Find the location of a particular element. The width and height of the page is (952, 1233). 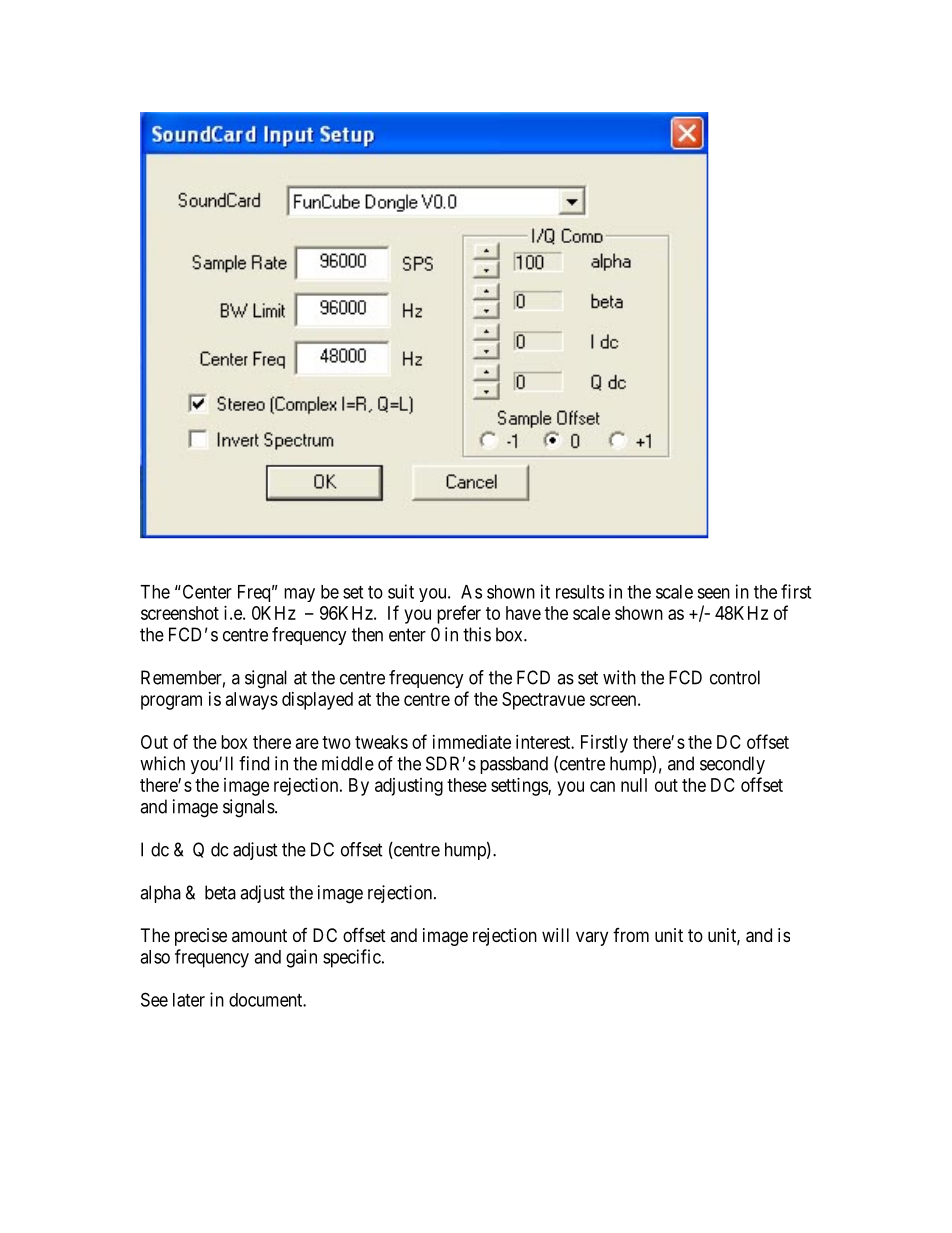

with is located at coordinates (619, 677).
